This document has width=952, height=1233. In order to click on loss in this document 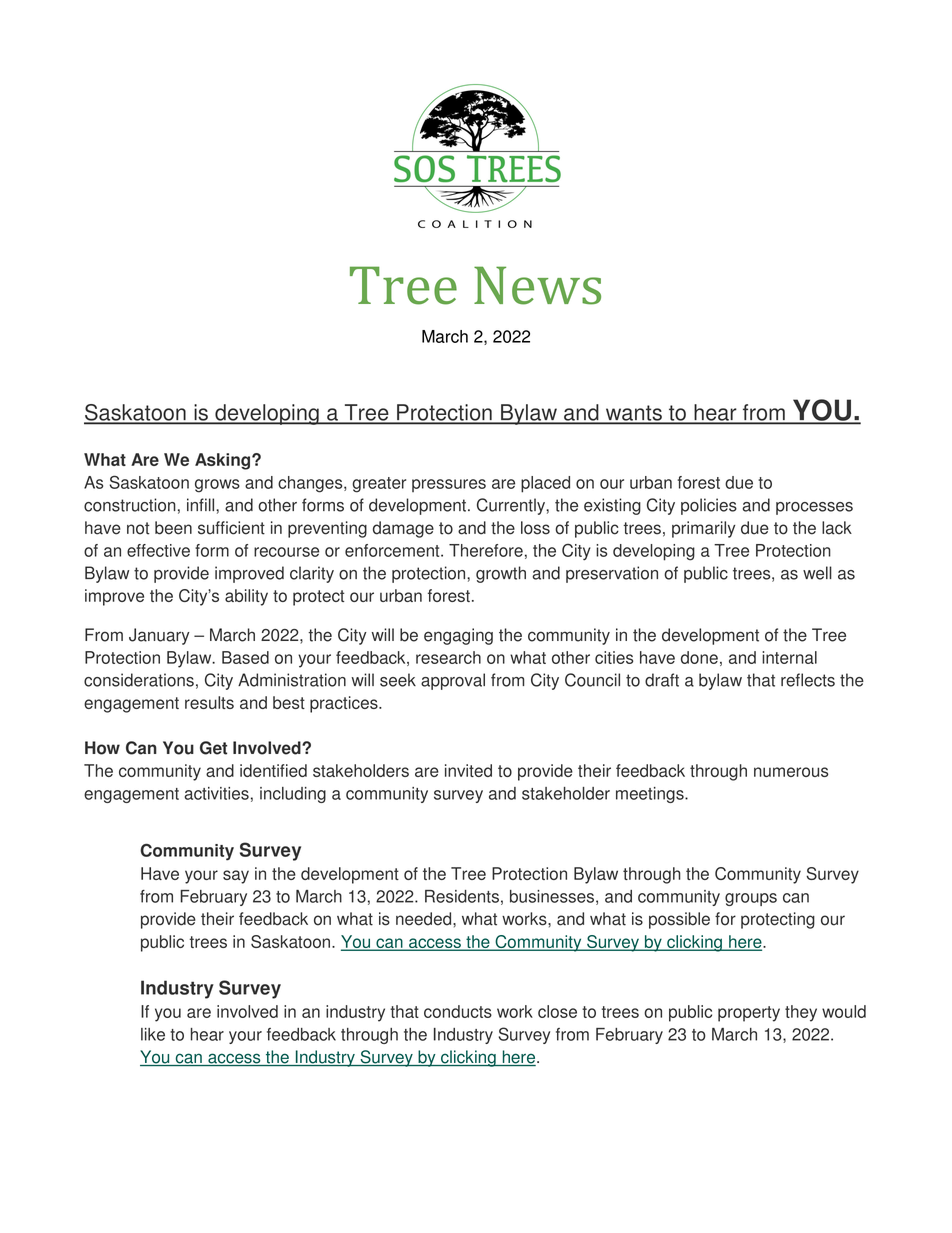, I will do `click(535, 528)`.
